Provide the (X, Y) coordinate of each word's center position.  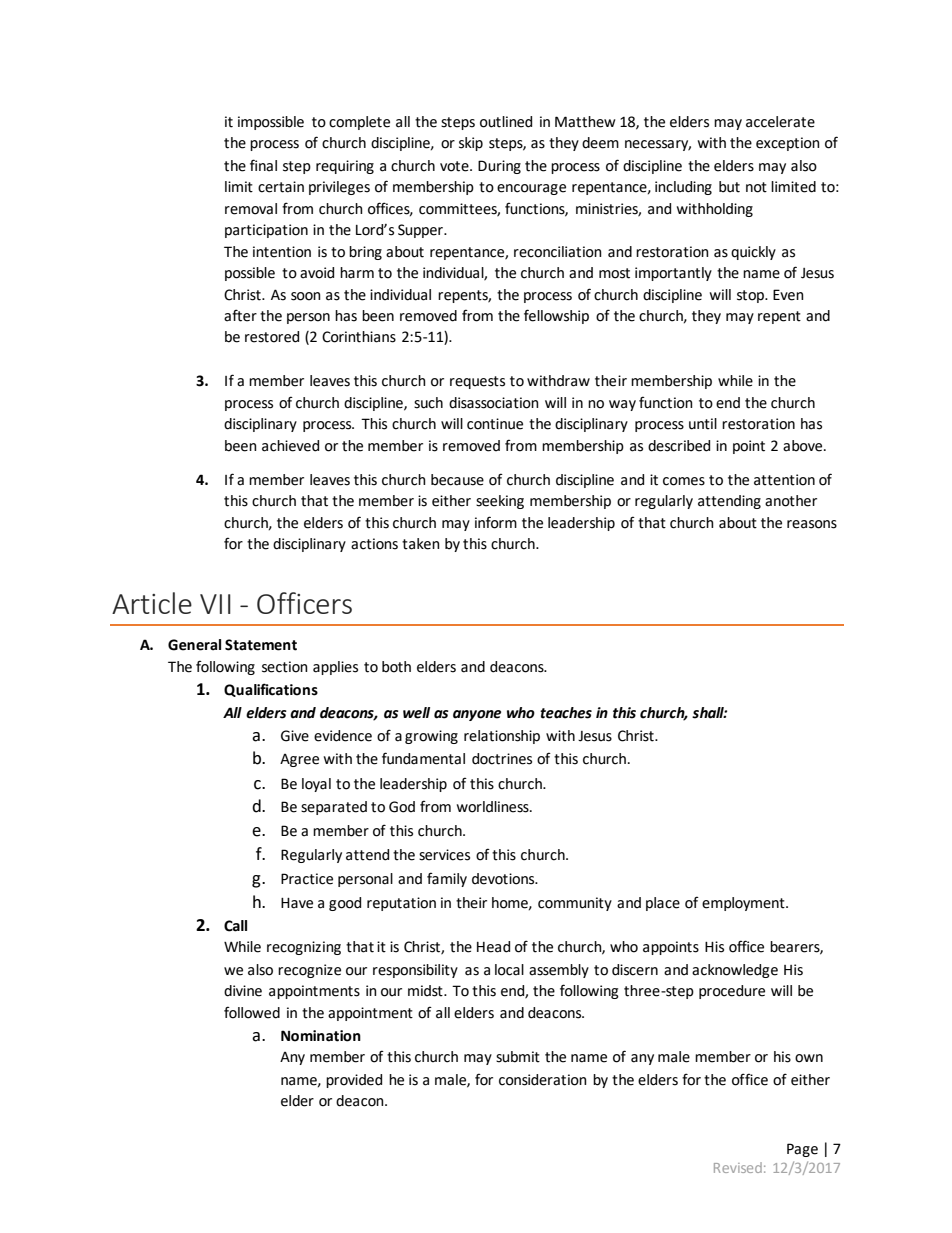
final (263, 165)
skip (471, 144)
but (729, 187)
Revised (738, 1167)
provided (354, 1081)
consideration (543, 1080)
